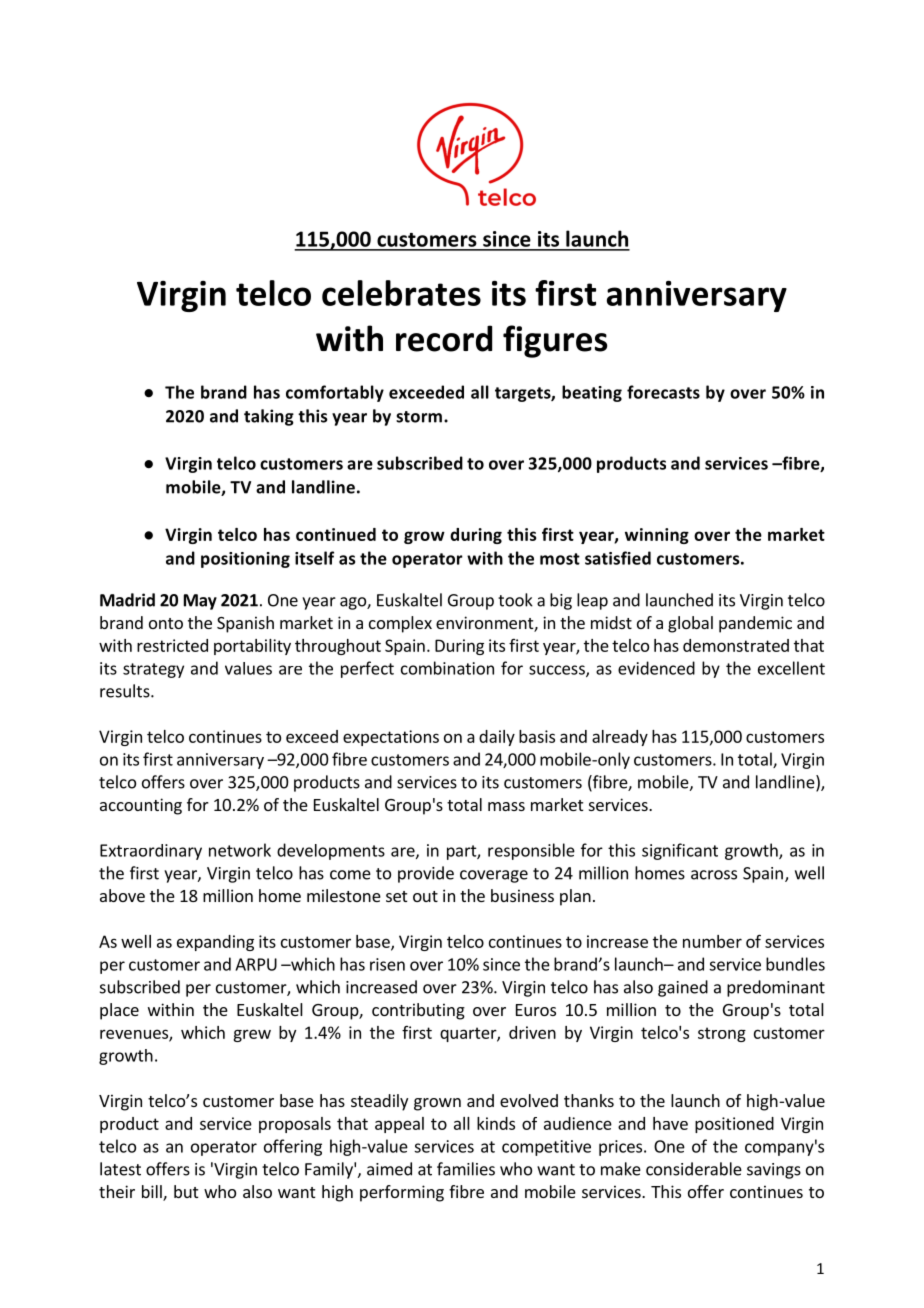 The height and width of the image is (1308, 924). Describe the element at coordinates (515, 600) in the image. I see `took` at that location.
